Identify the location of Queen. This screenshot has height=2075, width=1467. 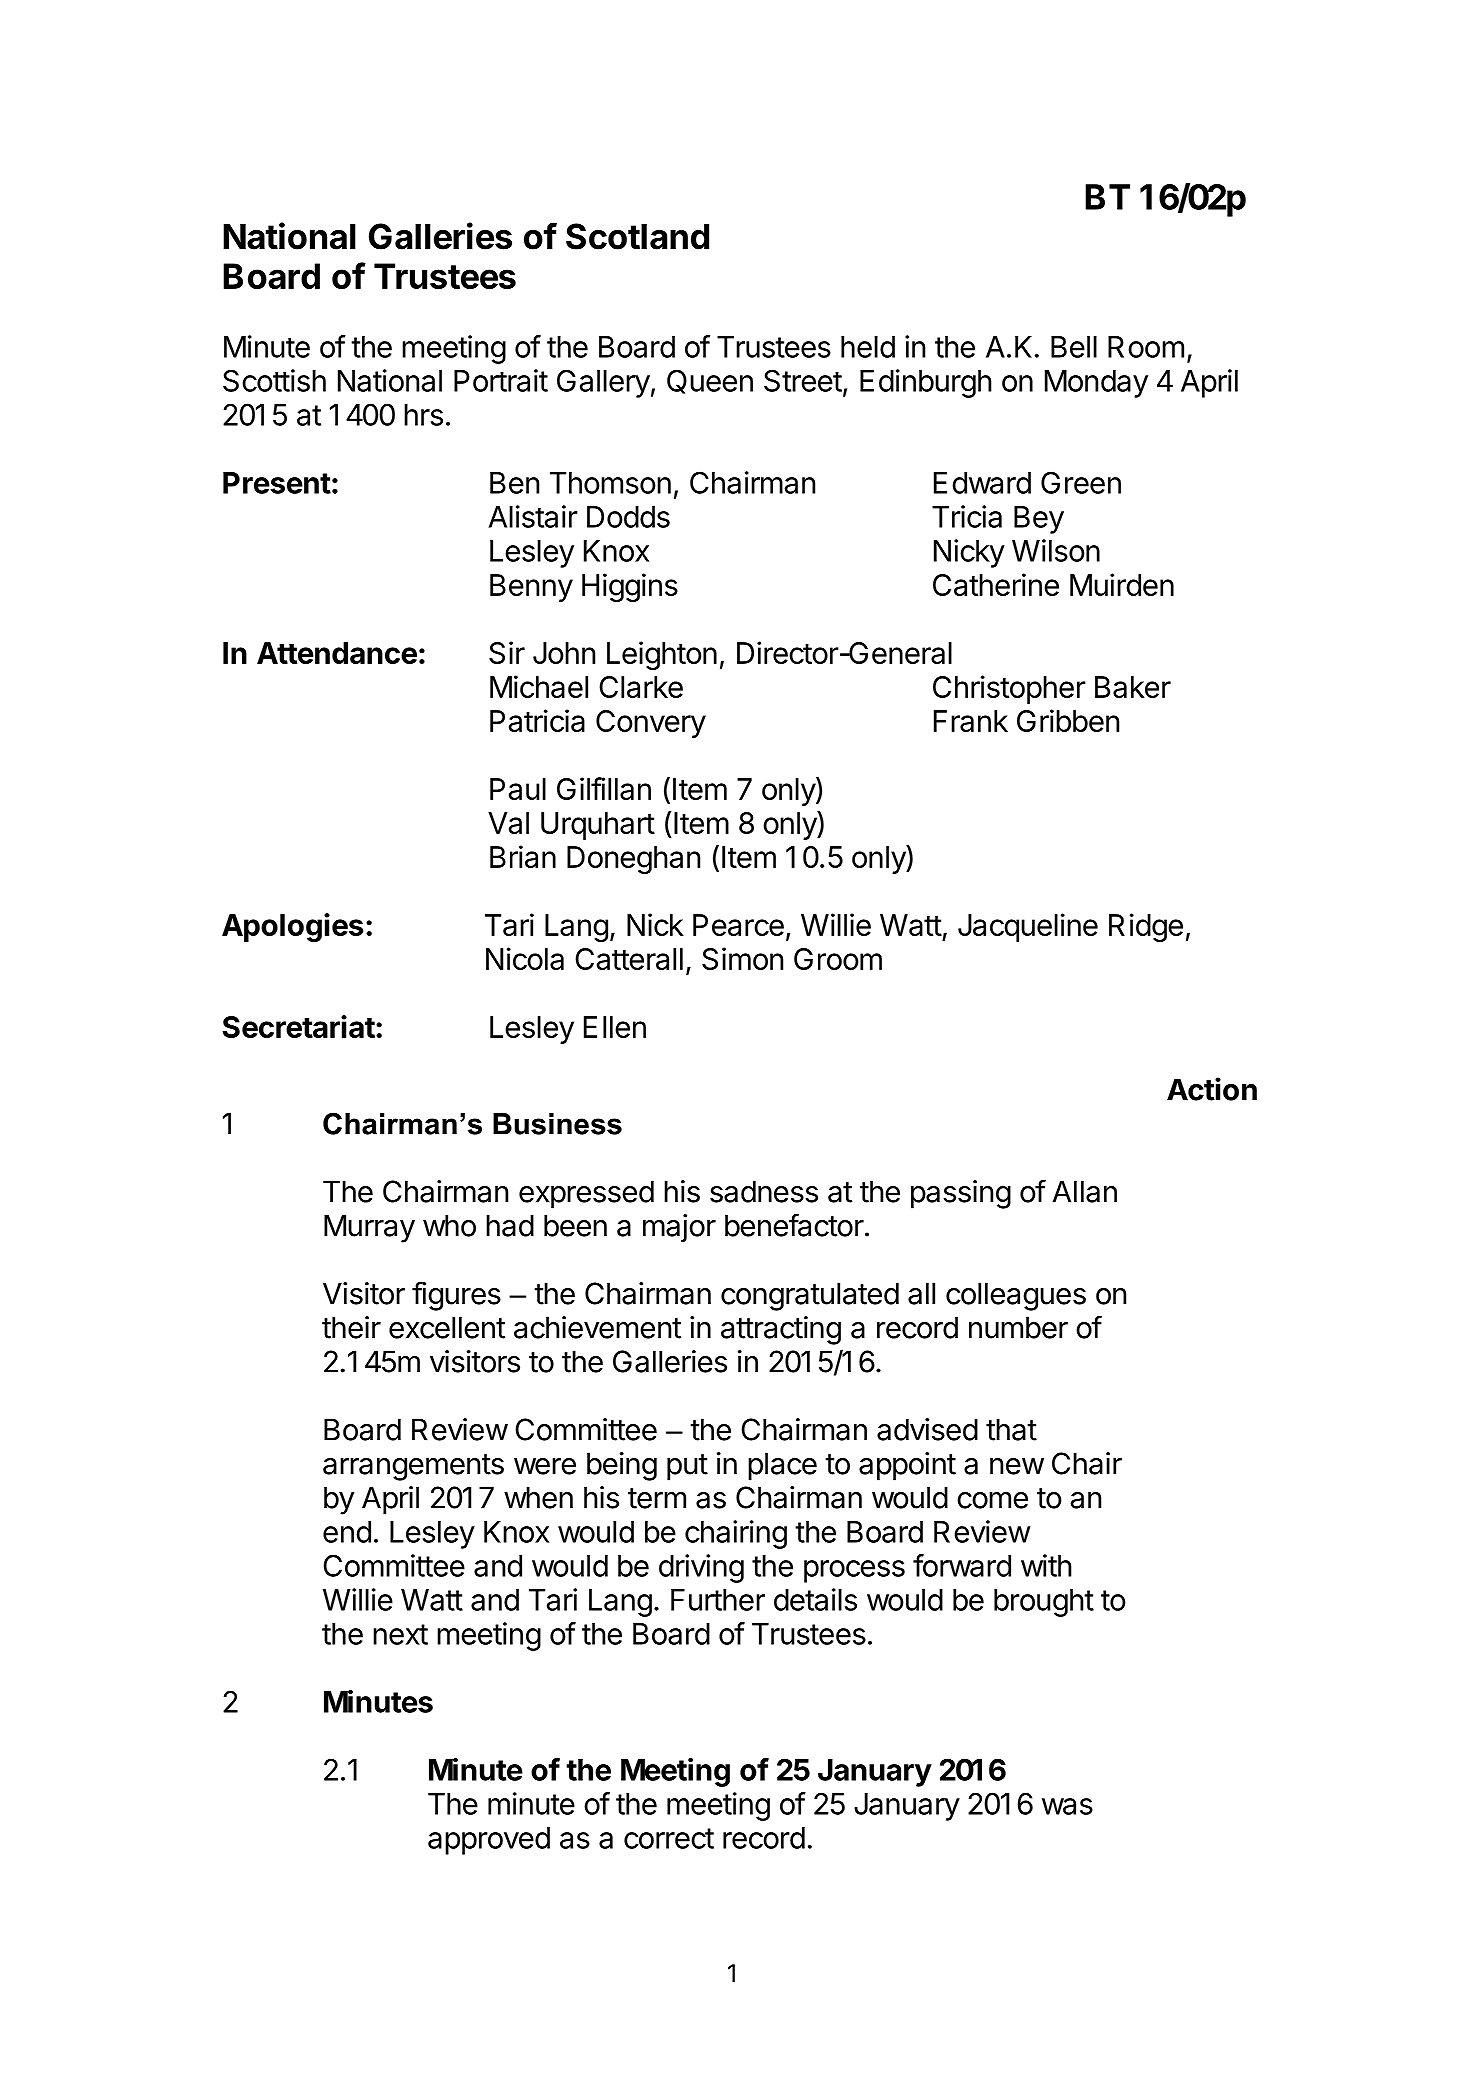
(710, 381).
